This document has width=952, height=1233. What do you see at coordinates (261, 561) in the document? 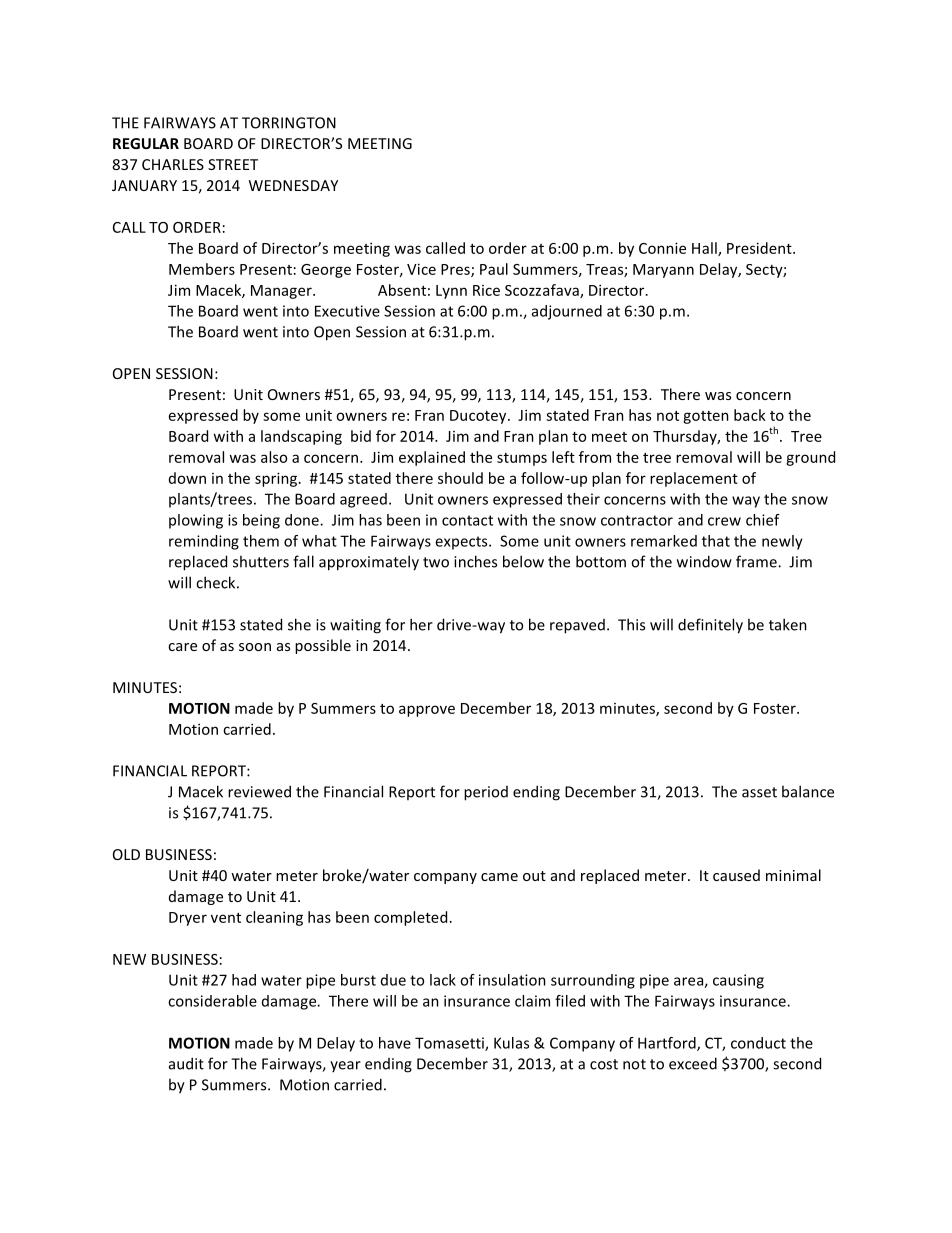
I see `shutters` at bounding box center [261, 561].
